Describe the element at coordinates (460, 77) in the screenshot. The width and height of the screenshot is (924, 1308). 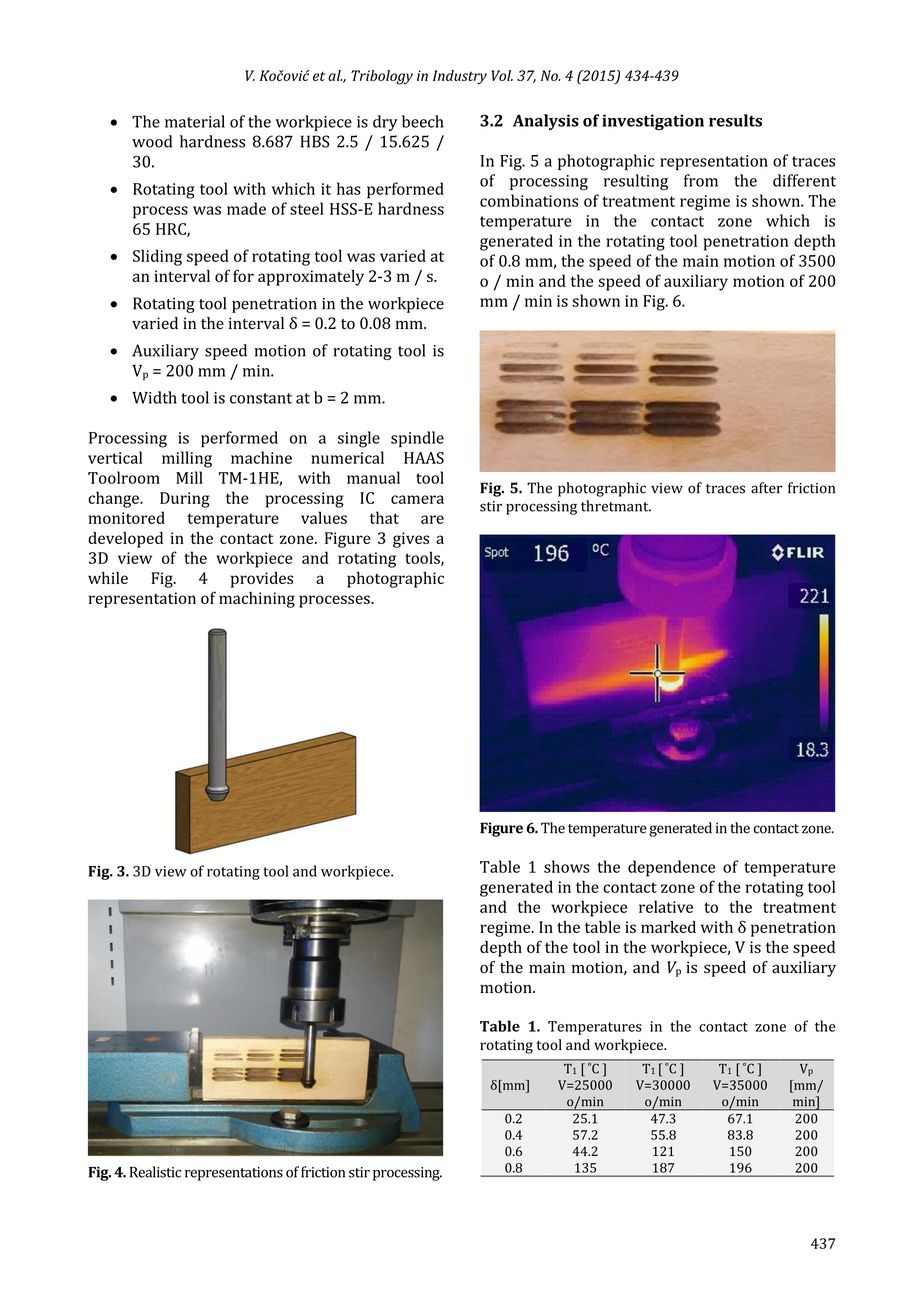
I see `Industry` at that location.
